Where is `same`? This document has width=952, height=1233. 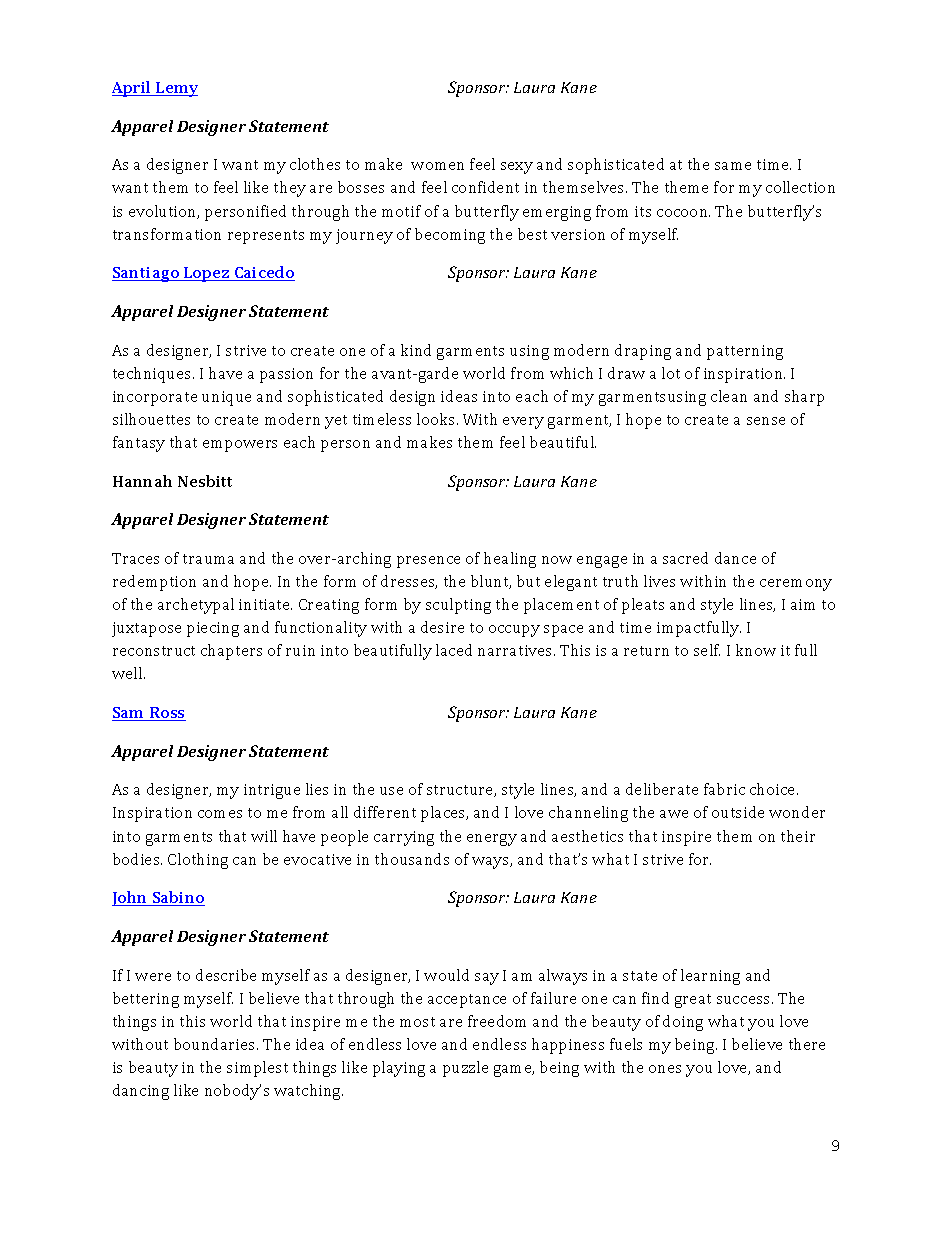
same is located at coordinates (733, 166).
